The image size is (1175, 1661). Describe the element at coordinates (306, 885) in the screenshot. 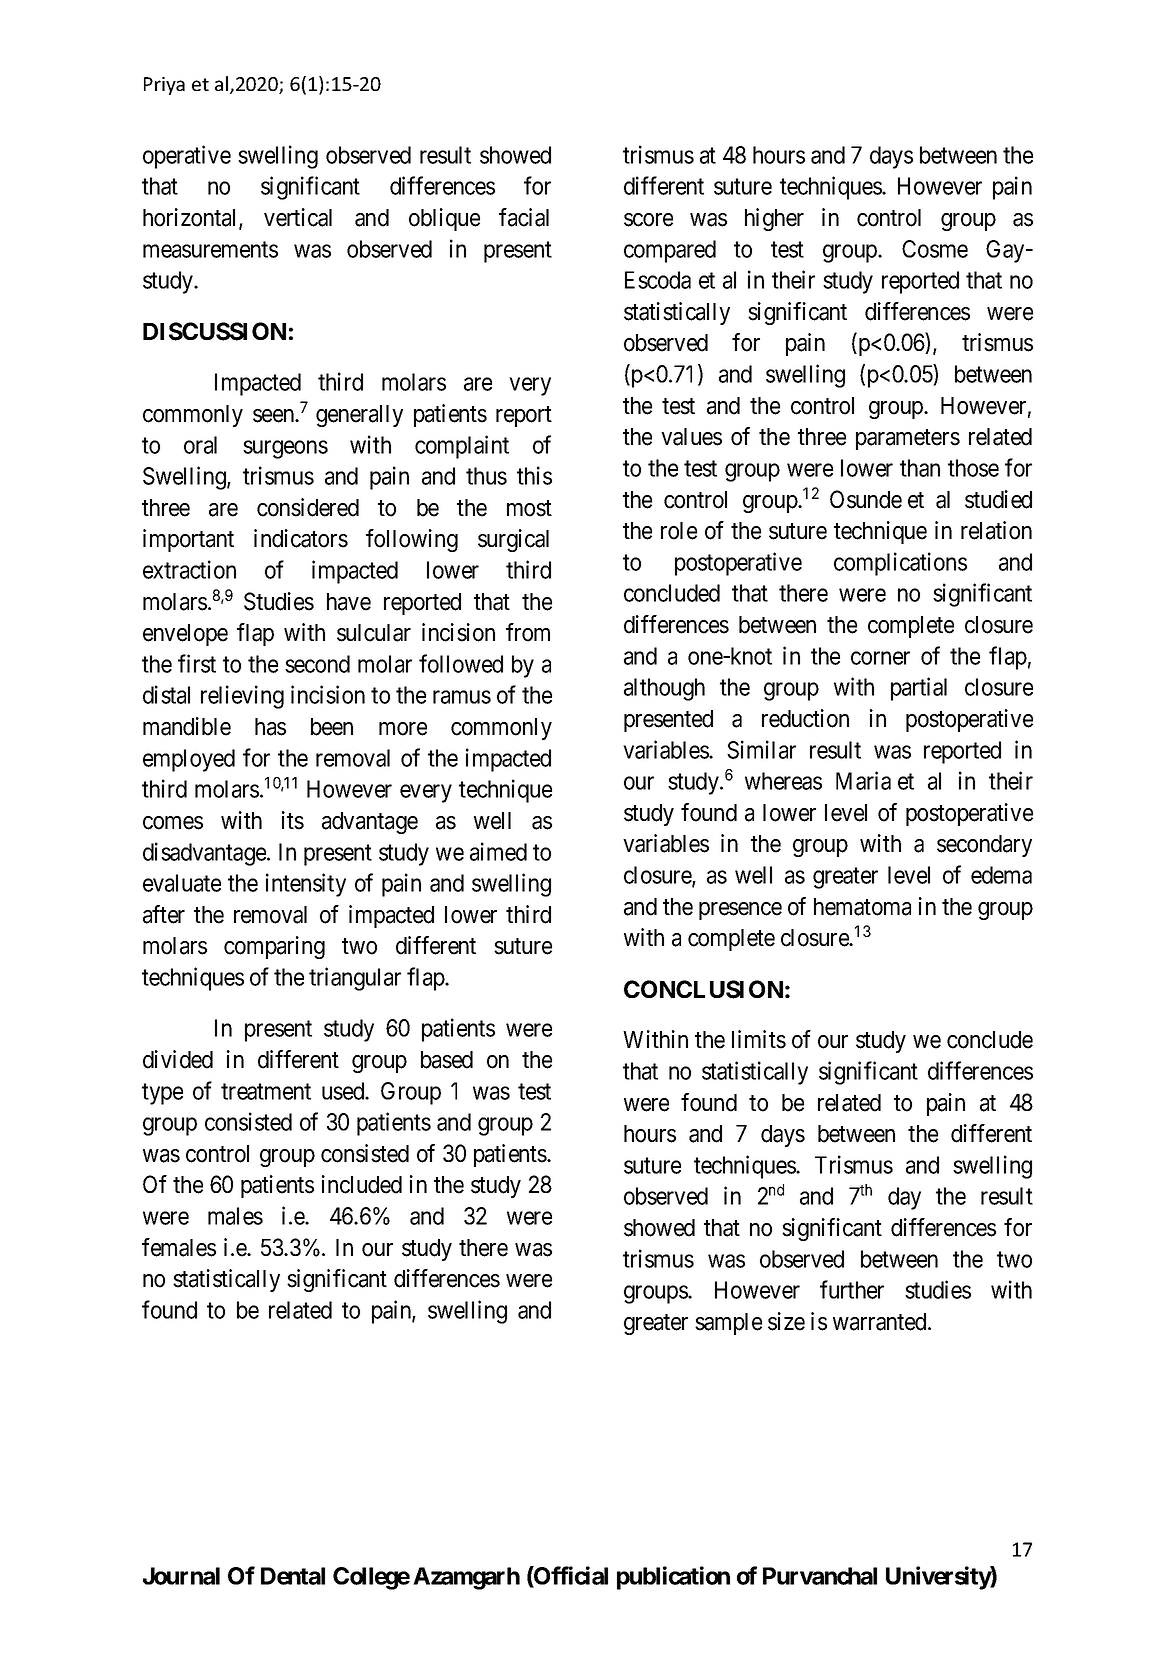

I see `intensity` at that location.
